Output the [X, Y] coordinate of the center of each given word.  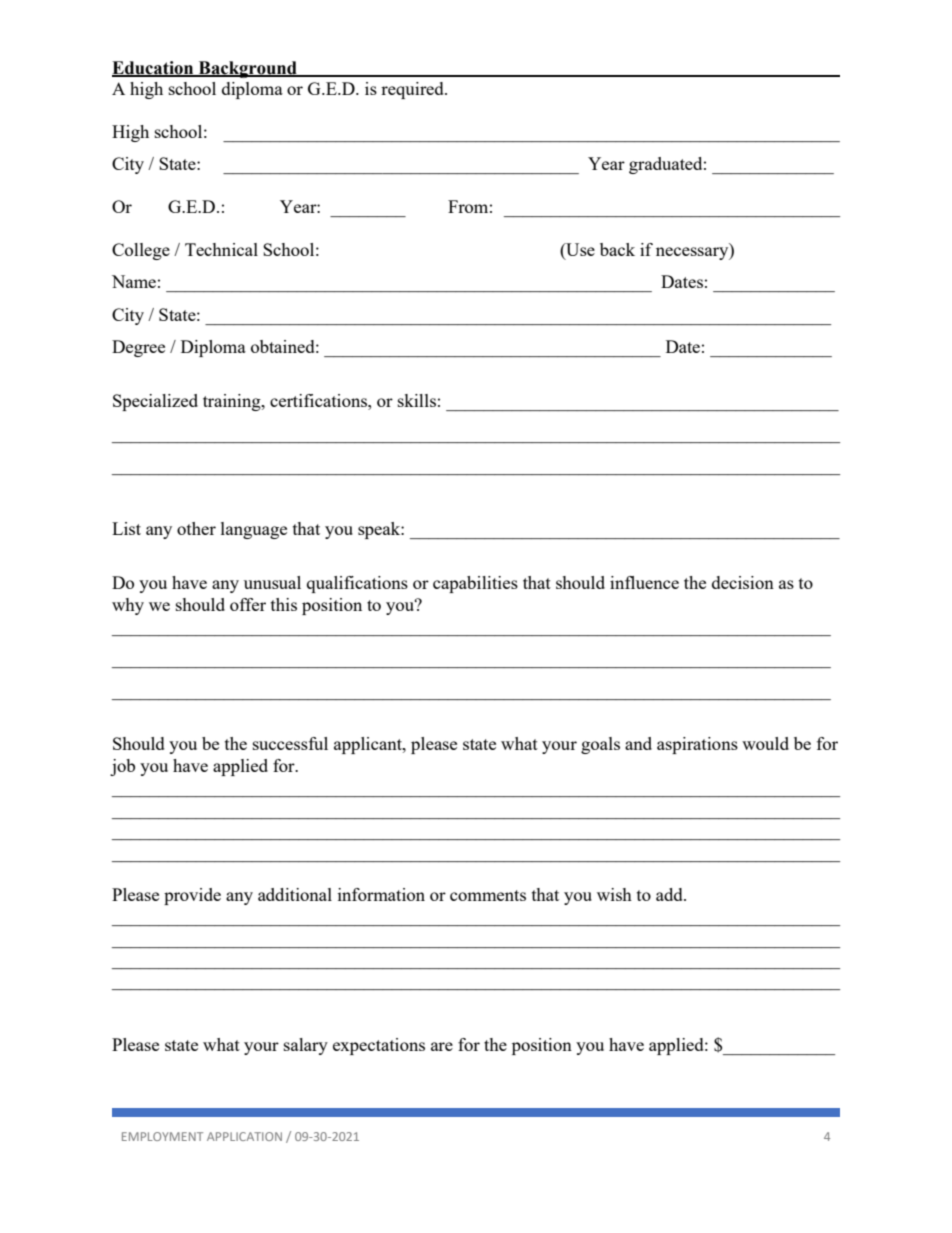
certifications [319, 400]
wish [614, 894]
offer [248, 604]
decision [743, 582]
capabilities [475, 584]
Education [154, 68]
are [442, 1046]
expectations [379, 1046]
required [413, 90]
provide [192, 896]
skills [417, 400]
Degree [138, 348]
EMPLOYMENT [162, 1136]
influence [644, 582]
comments [488, 895]
